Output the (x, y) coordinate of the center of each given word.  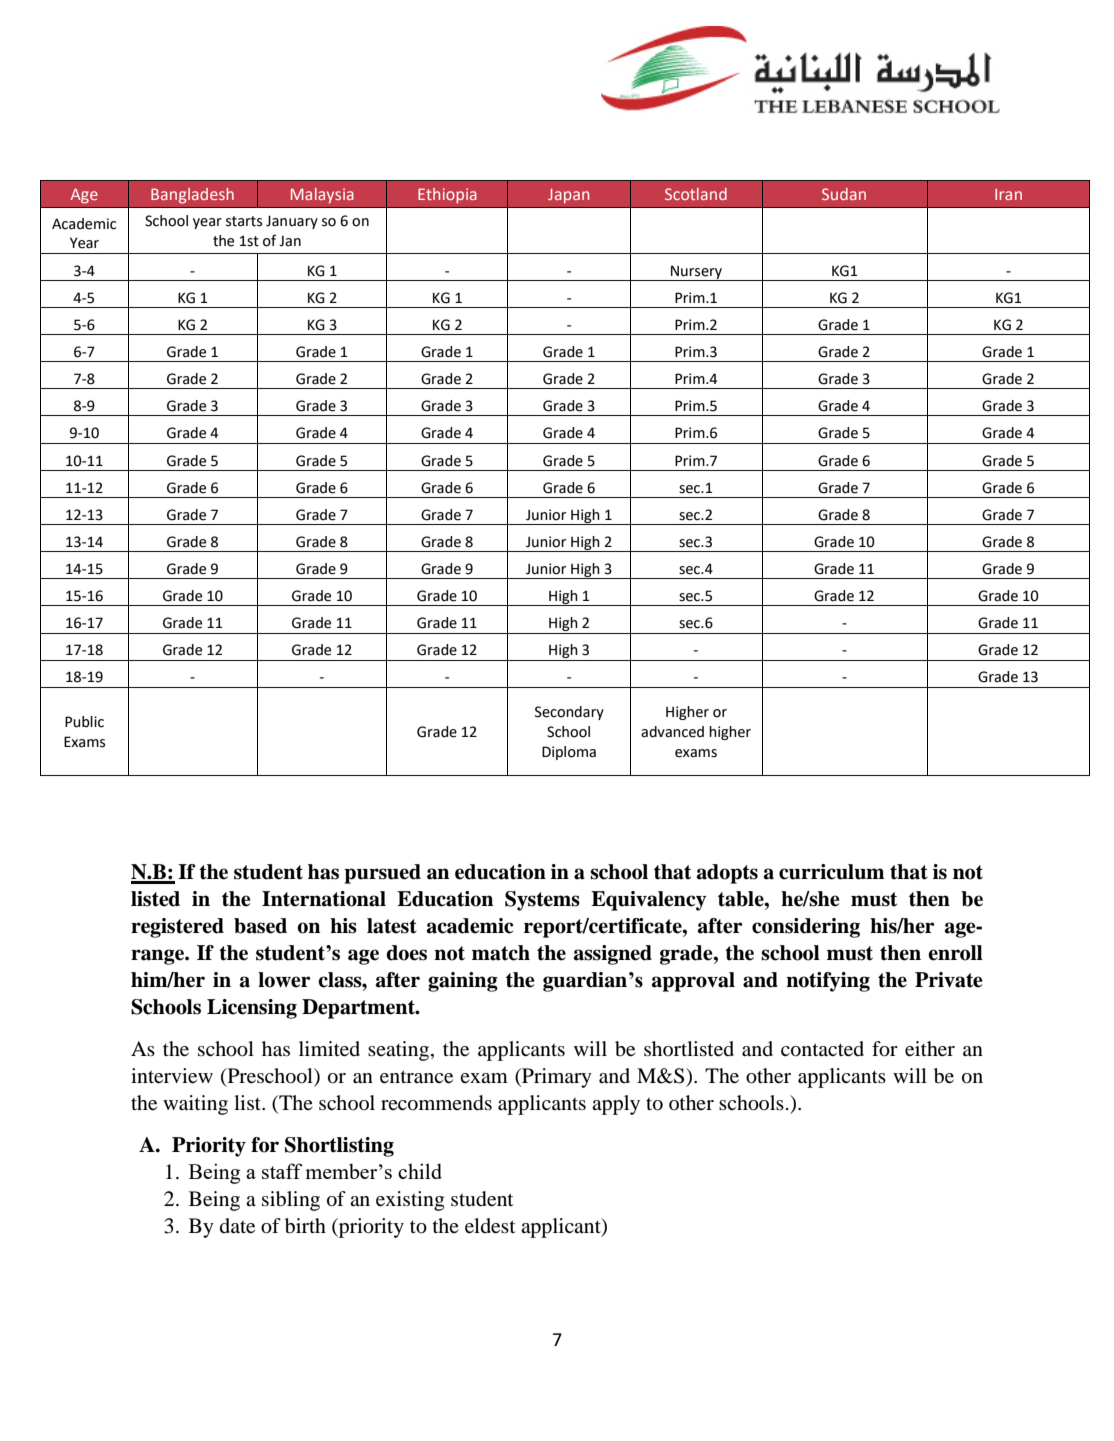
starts (244, 221)
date (237, 1226)
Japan (568, 196)
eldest (490, 1226)
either (930, 1049)
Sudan (844, 194)
